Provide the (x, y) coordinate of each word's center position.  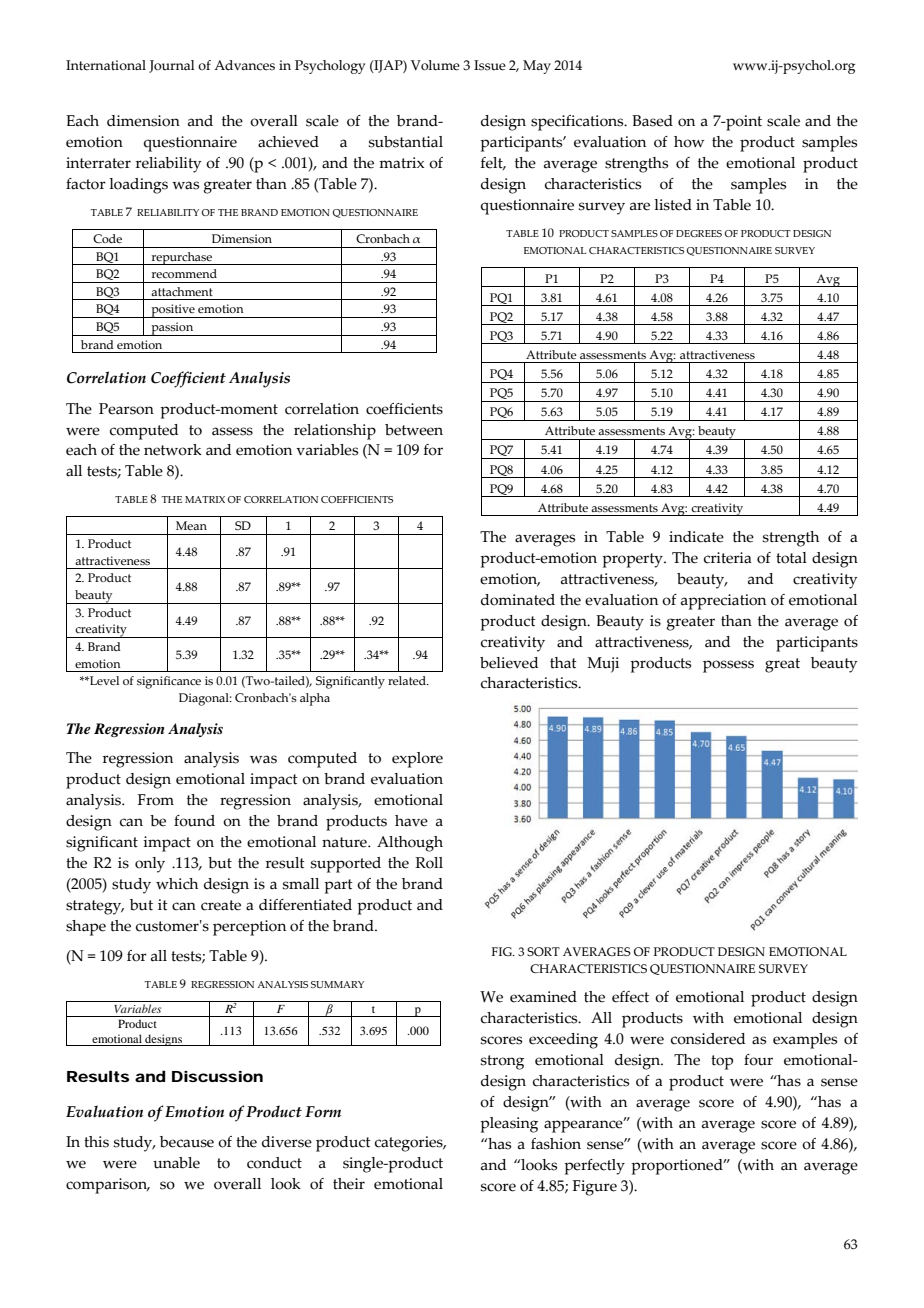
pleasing (509, 1125)
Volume (435, 65)
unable (176, 1163)
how (689, 142)
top (722, 1062)
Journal (172, 66)
